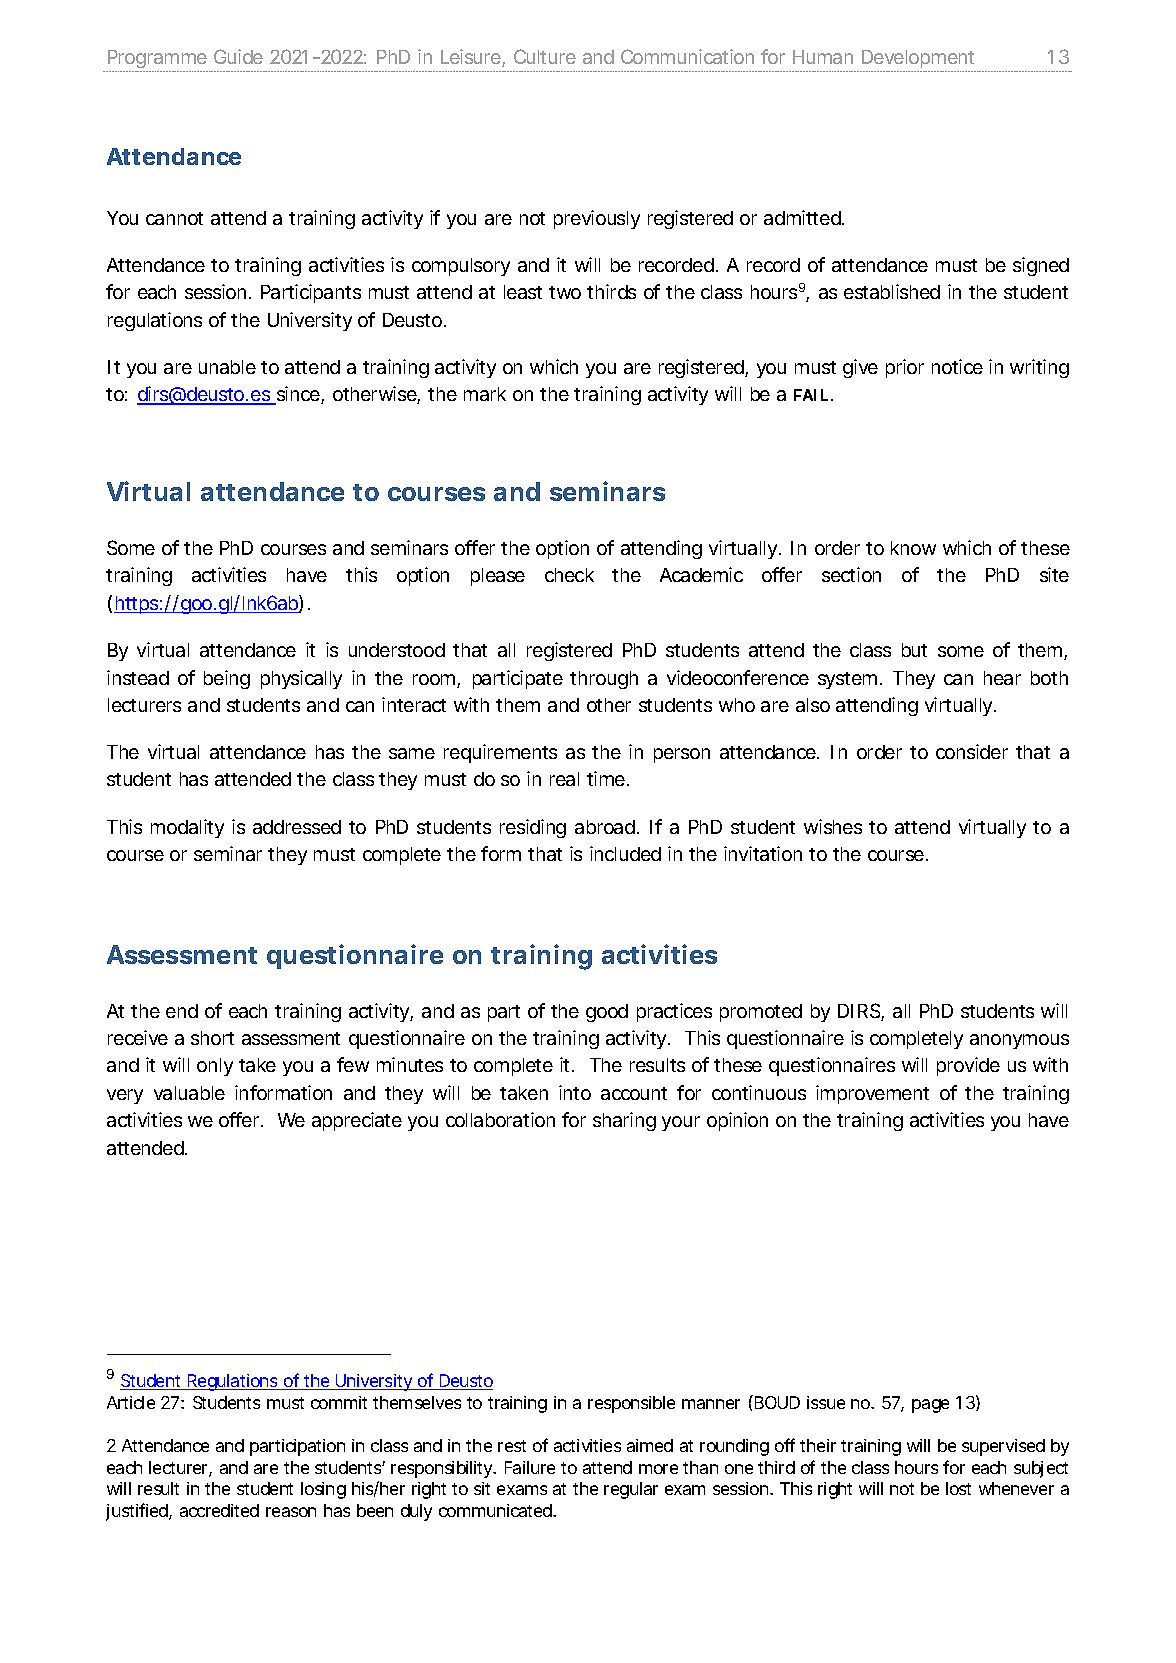 This screenshot has height=1663, width=1176. I want to click on being, so click(227, 679).
